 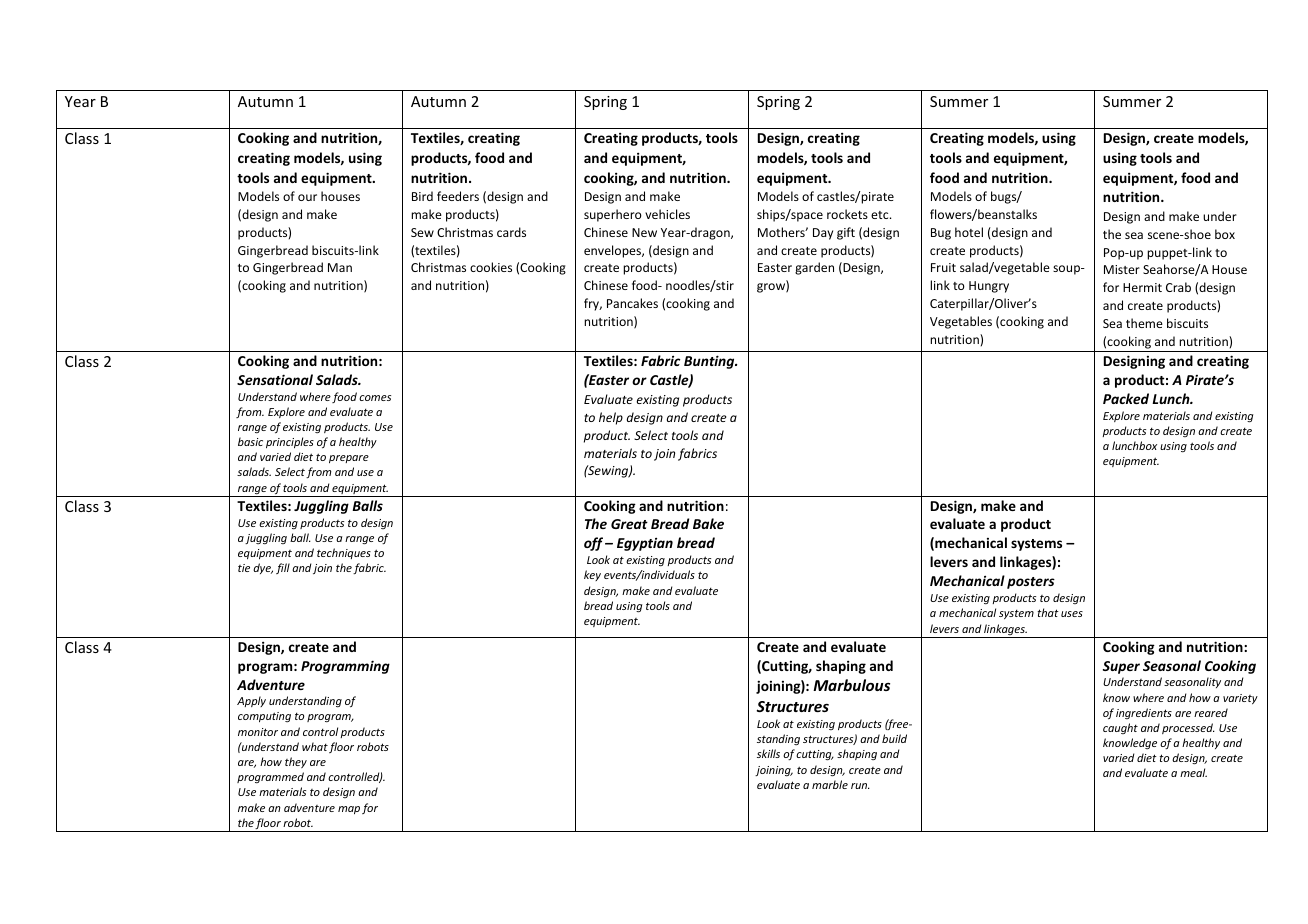 What do you see at coordinates (375, 398) in the screenshot?
I see `comes` at bounding box center [375, 398].
